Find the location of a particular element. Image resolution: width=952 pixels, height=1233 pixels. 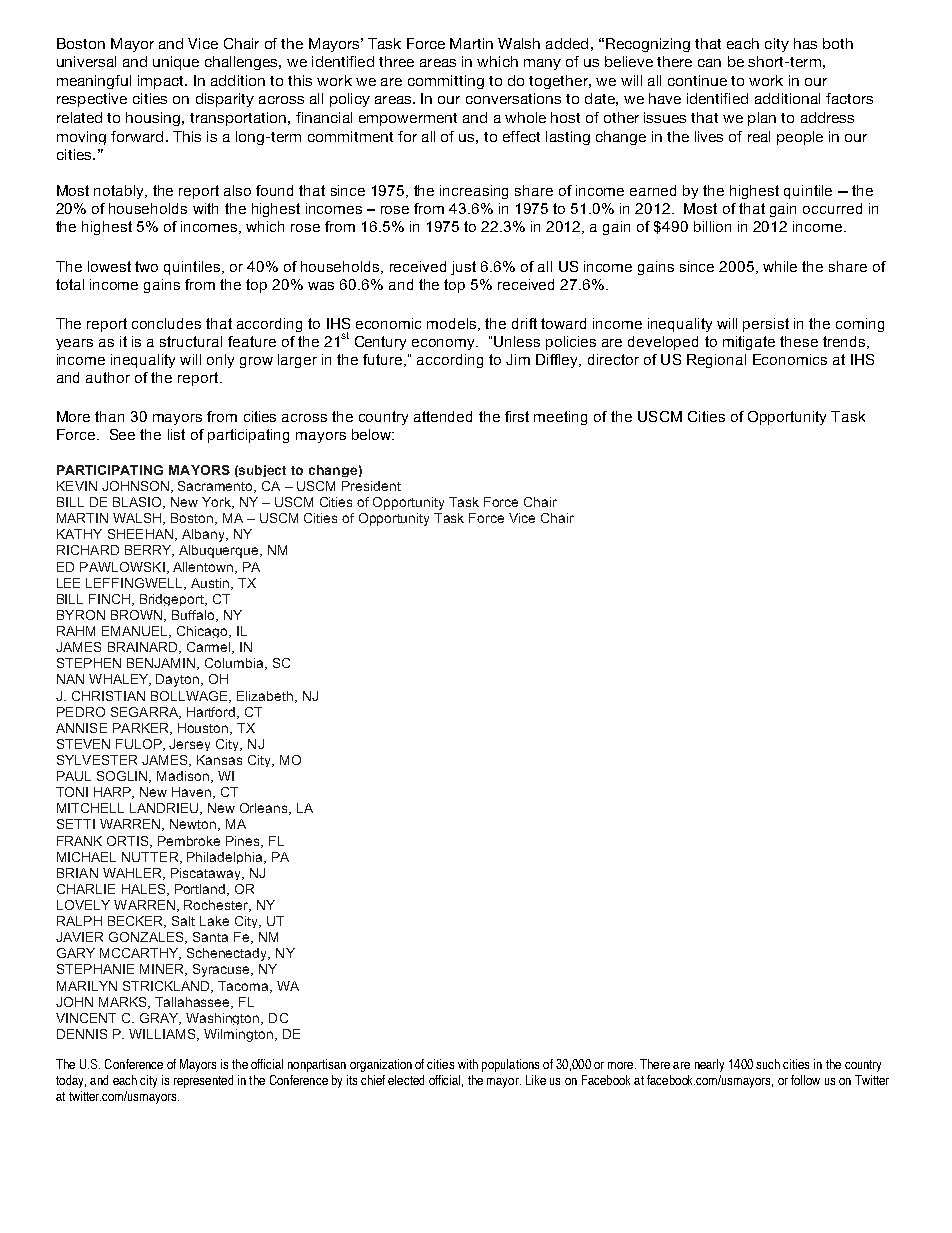

BERRY is located at coordinates (149, 551).
